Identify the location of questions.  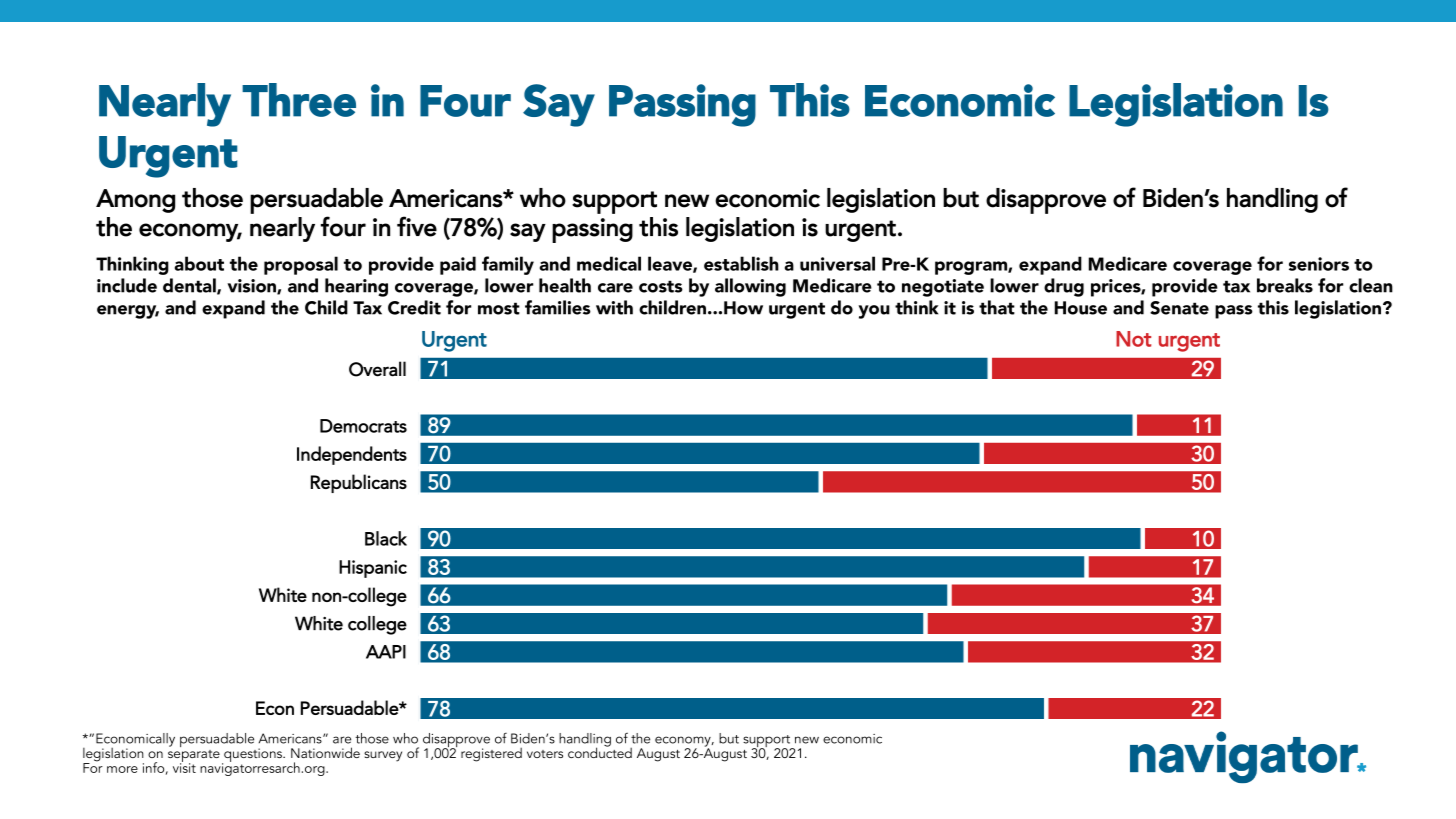
(253, 756).
